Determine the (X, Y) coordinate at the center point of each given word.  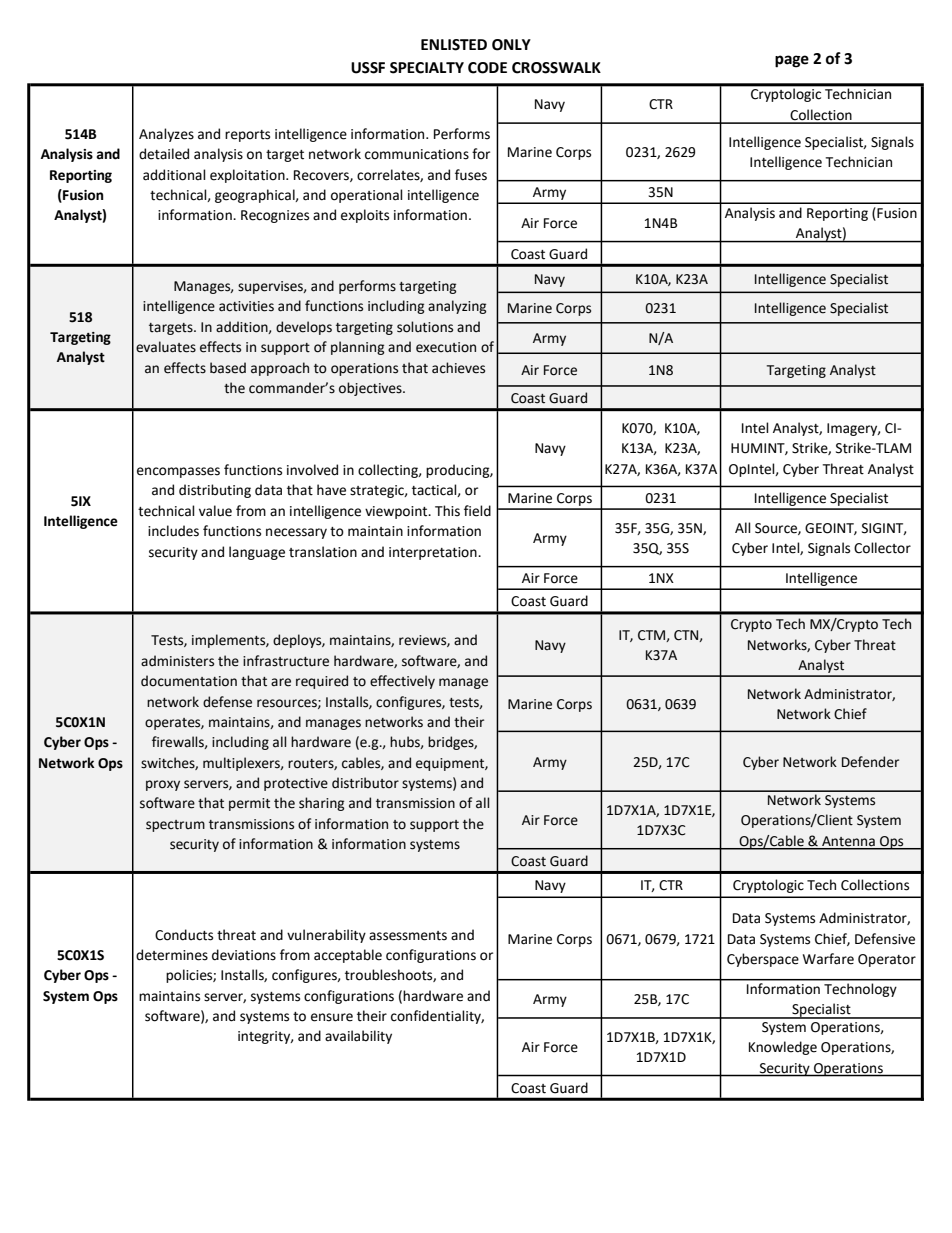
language (257, 553)
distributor (365, 783)
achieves (458, 368)
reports (247, 136)
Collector (882, 548)
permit (249, 804)
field (477, 511)
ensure (332, 1017)
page (792, 61)
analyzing (457, 307)
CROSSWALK (556, 68)
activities (246, 306)
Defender (870, 762)
